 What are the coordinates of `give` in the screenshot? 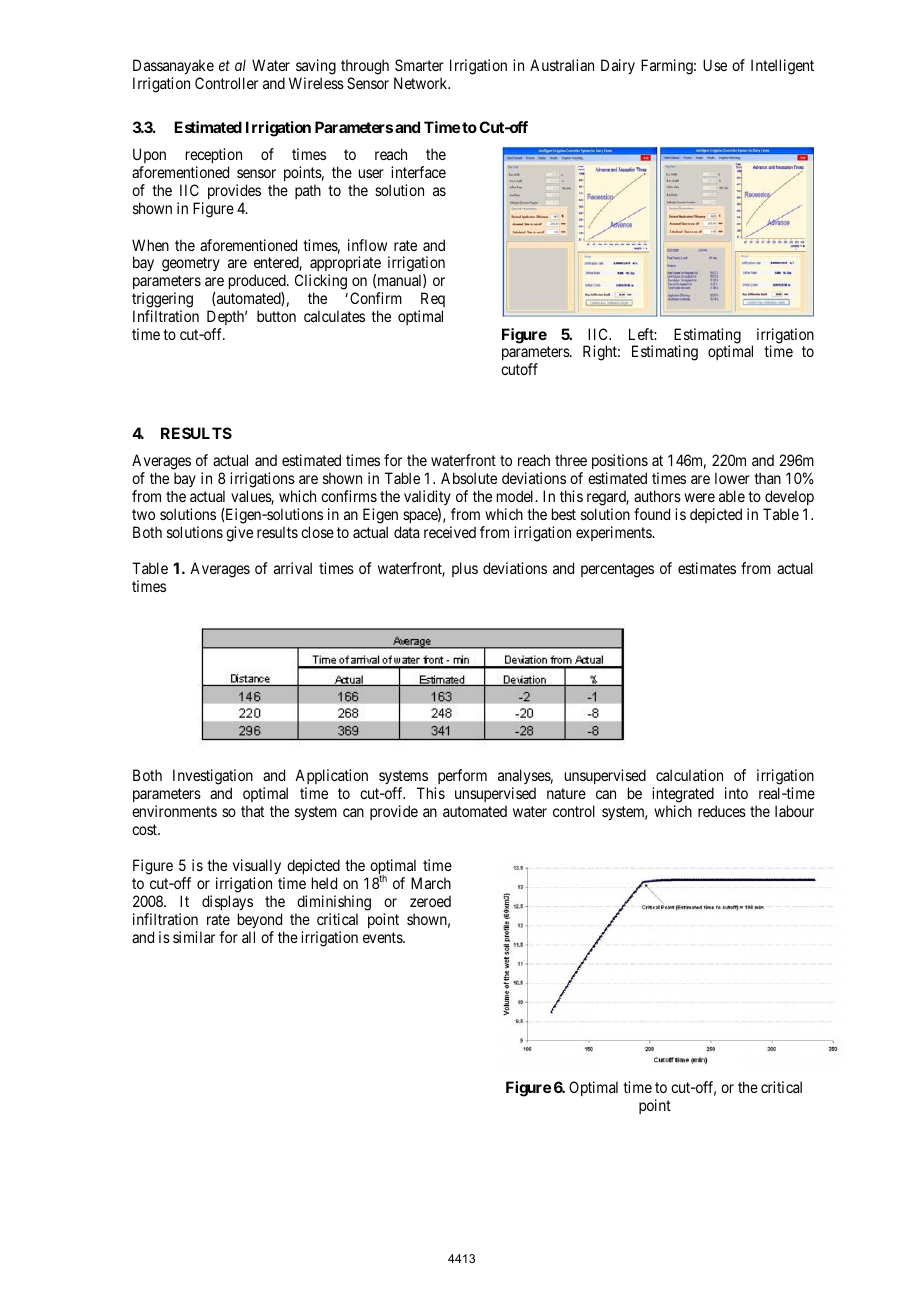 It's located at (239, 534).
